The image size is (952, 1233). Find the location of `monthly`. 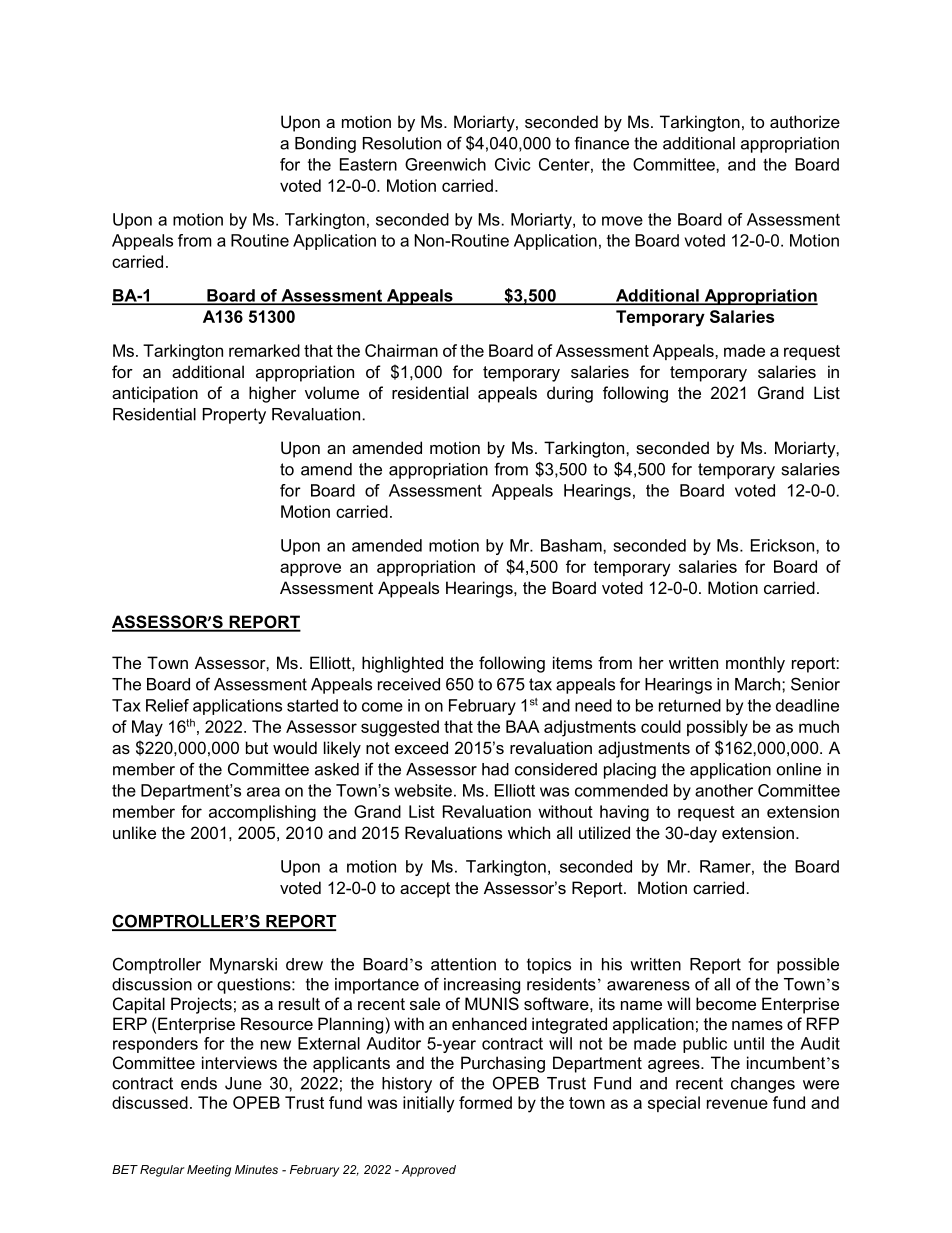

monthly is located at coordinates (755, 664).
